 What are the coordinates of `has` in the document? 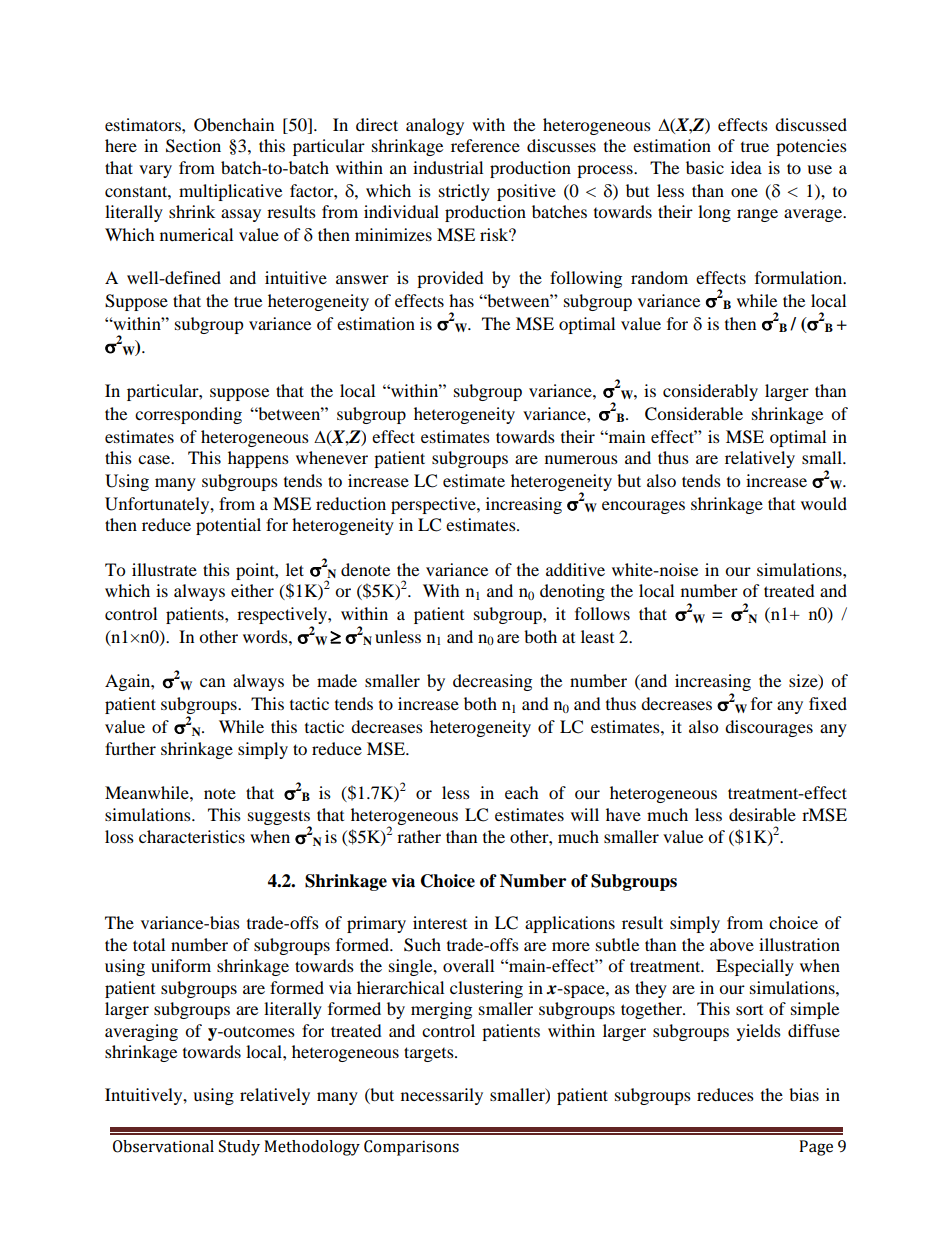 It's located at (461, 300).
